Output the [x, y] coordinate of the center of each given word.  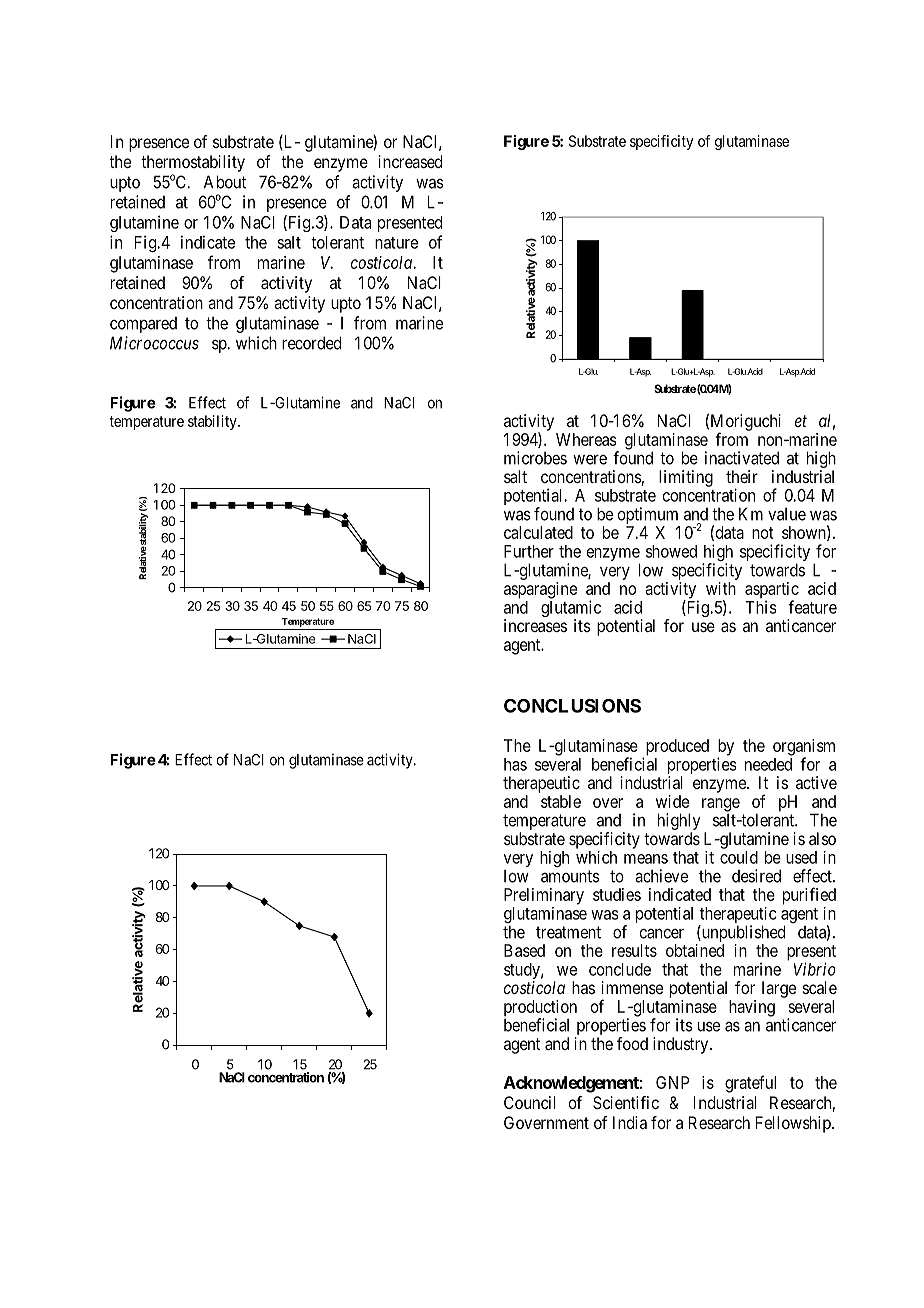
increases [535, 625]
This [761, 607]
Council [530, 1102]
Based [524, 950]
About [225, 182]
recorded [311, 343]
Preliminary [544, 896]
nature [396, 243]
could [739, 857]
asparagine [540, 590]
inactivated [742, 458]
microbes [535, 458]
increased [410, 161]
